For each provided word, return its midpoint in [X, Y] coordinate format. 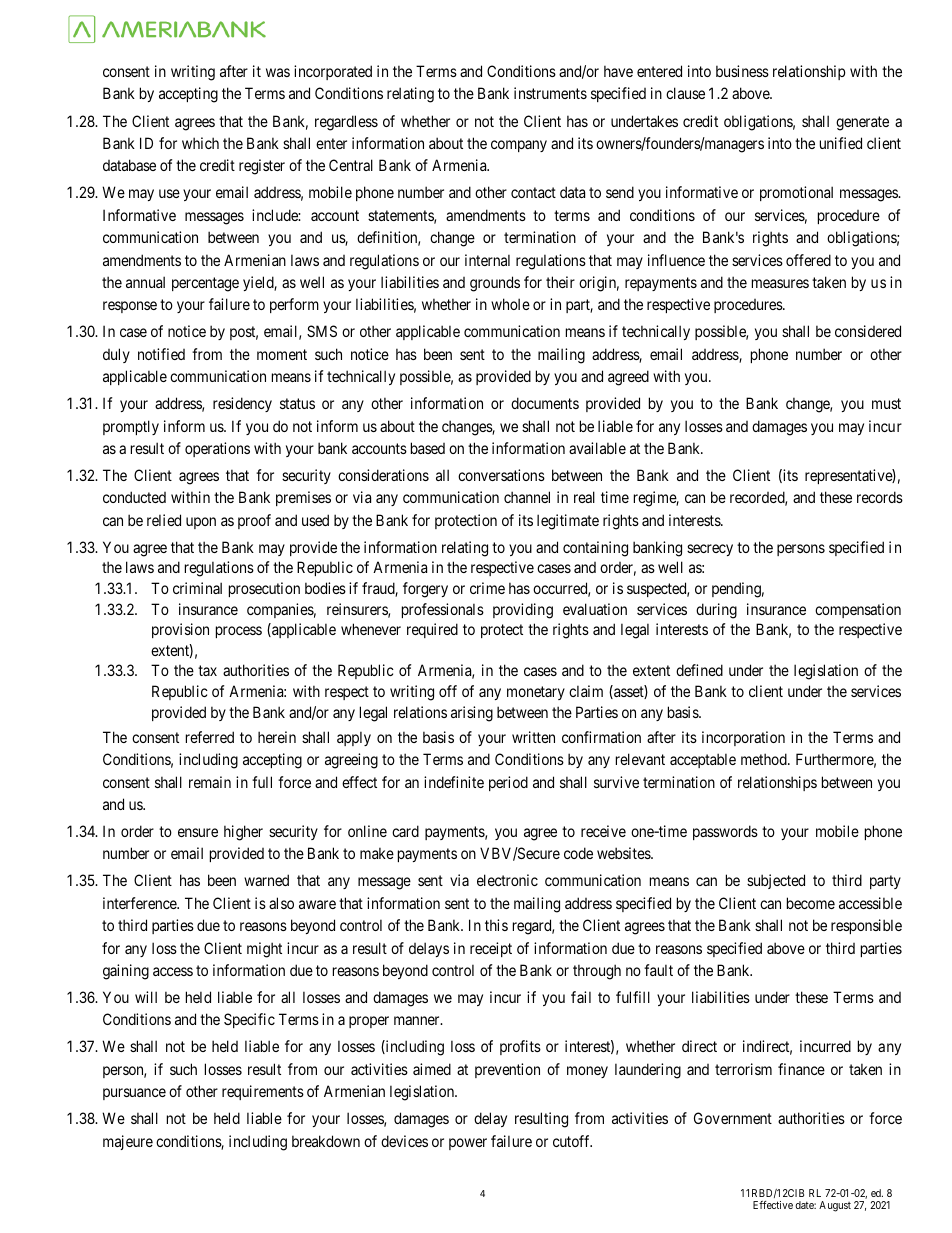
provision [180, 630]
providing [523, 611]
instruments [550, 93]
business [742, 71]
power [468, 1144]
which [200, 143]
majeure [128, 1142]
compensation [858, 610]
